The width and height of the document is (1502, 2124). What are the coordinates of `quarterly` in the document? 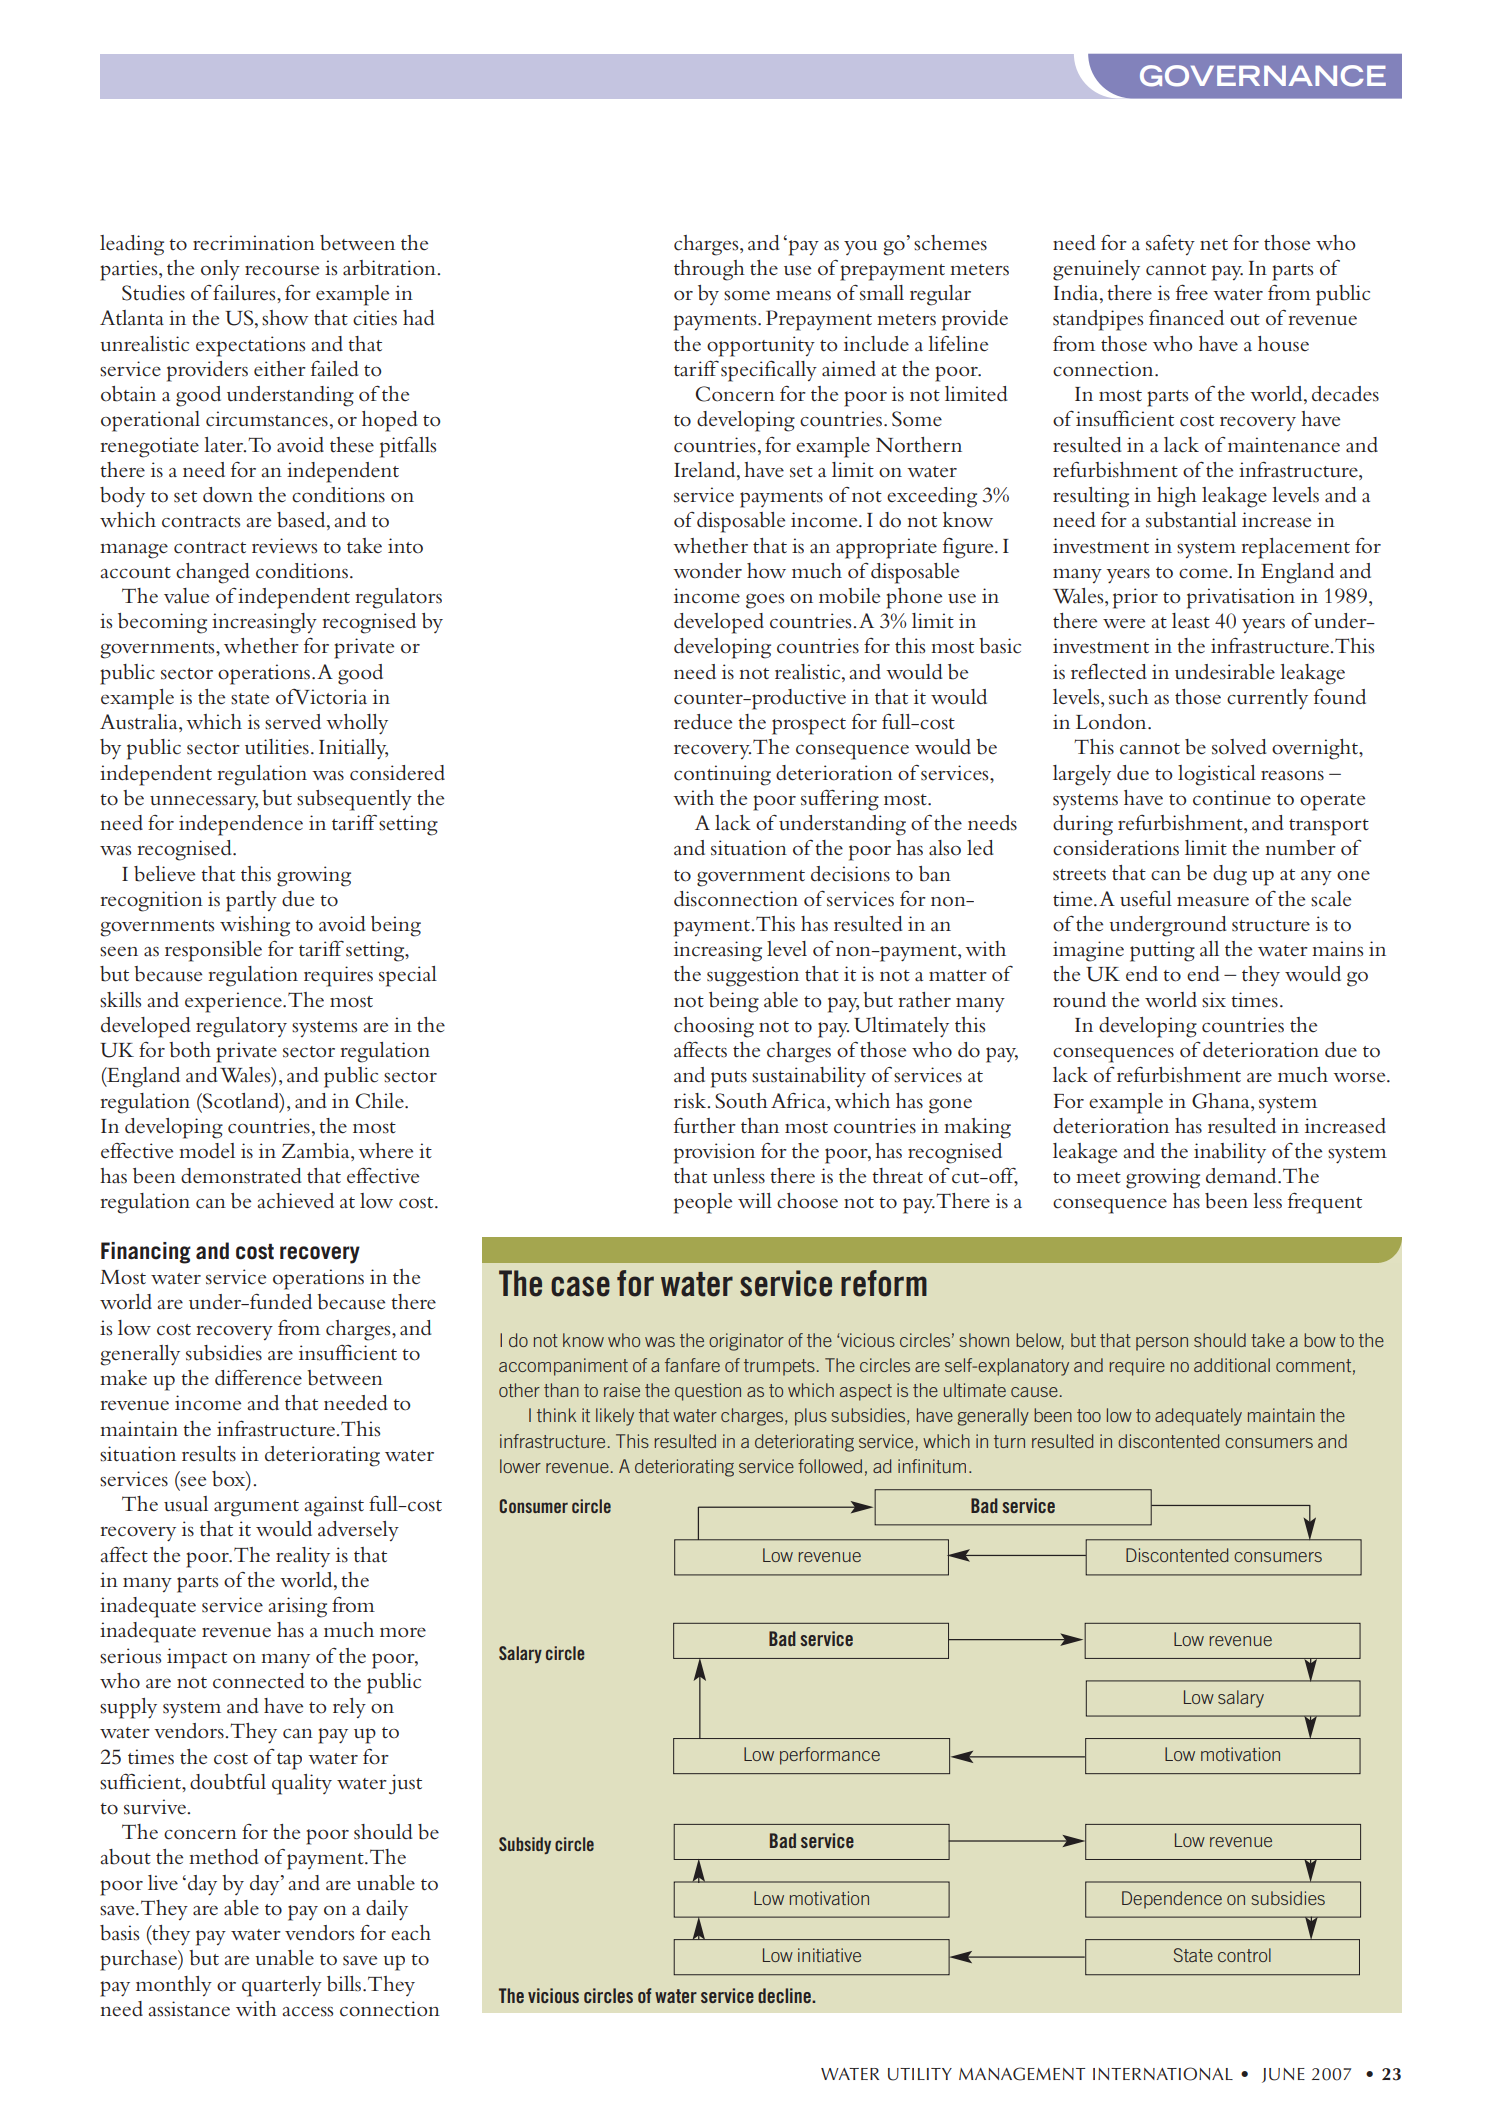 It's located at (282, 1986).
